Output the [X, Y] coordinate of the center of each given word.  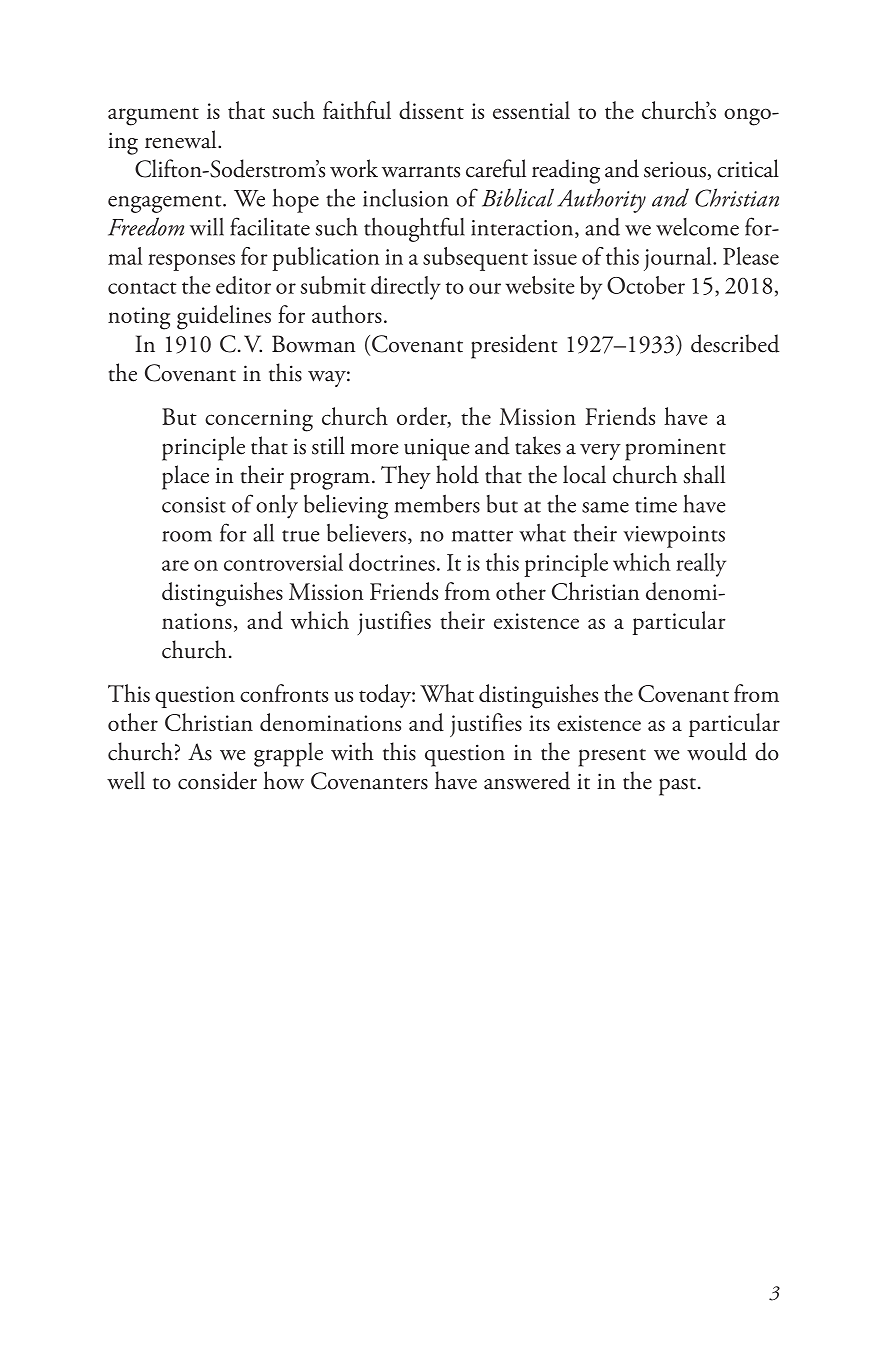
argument [153, 116]
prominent [675, 449]
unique [437, 450]
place [185, 477]
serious [676, 170]
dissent [431, 110]
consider [217, 780]
